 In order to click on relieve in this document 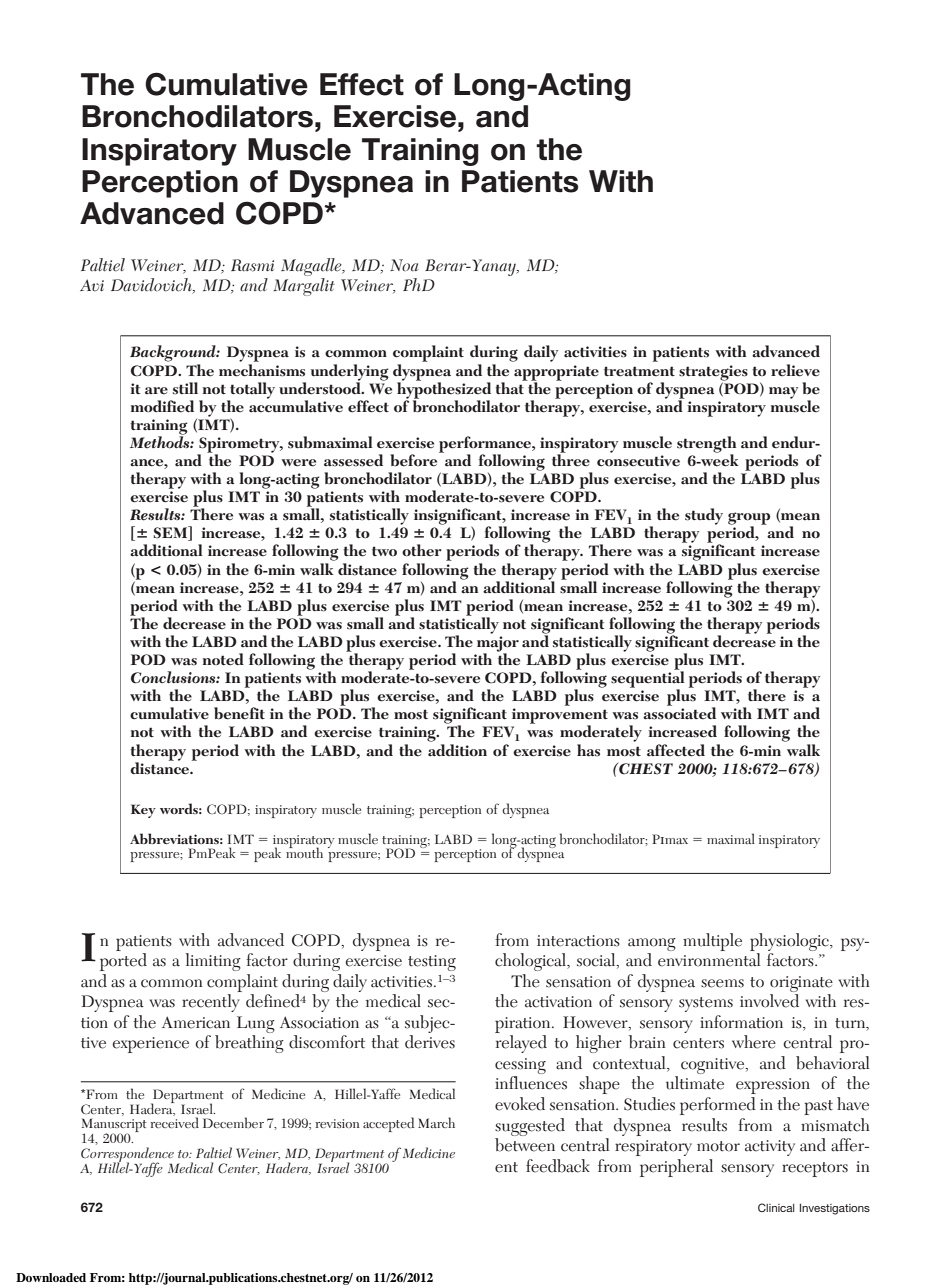, I will do `click(795, 370)`.
